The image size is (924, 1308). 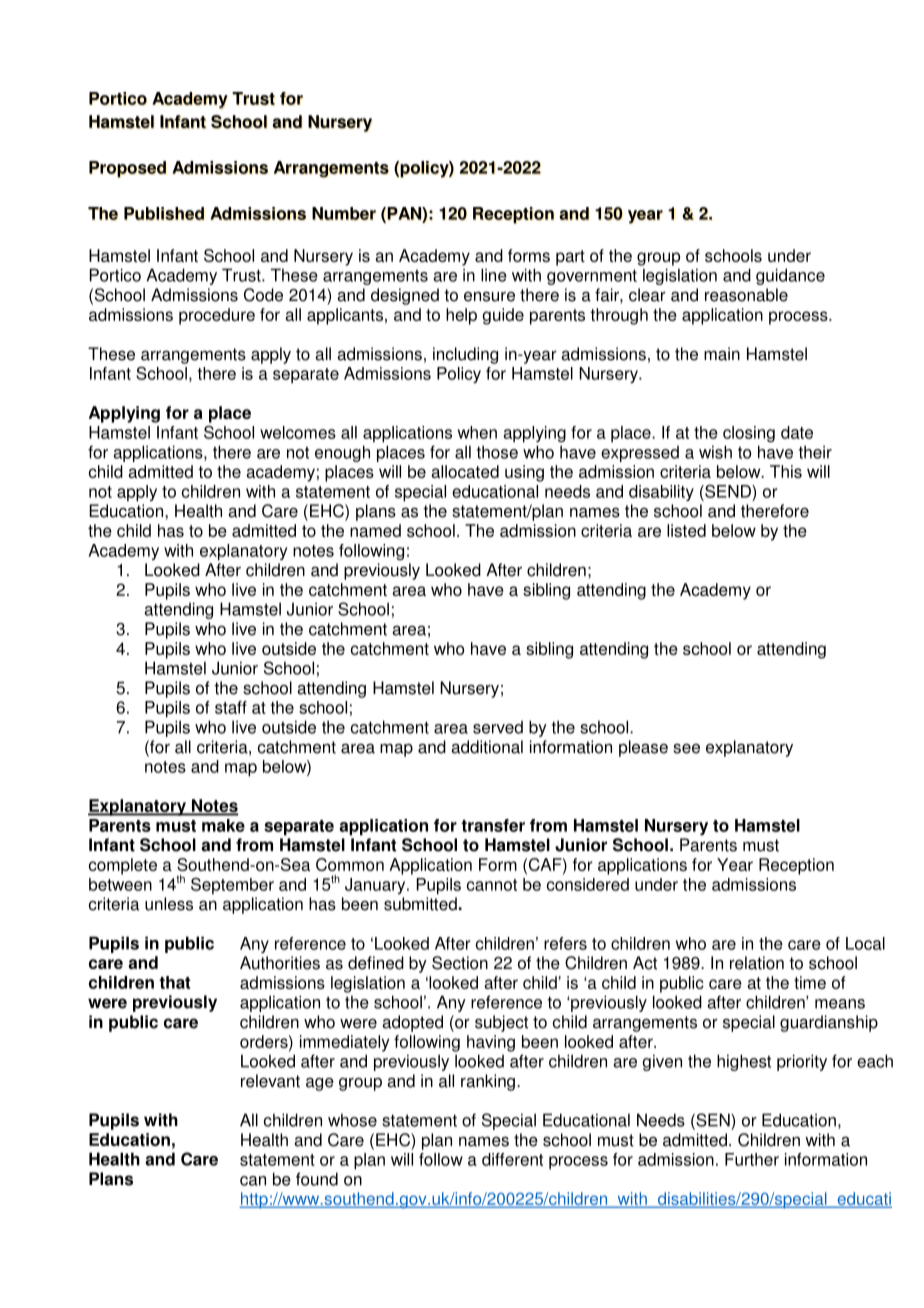 I want to click on guidance, so click(x=790, y=276).
